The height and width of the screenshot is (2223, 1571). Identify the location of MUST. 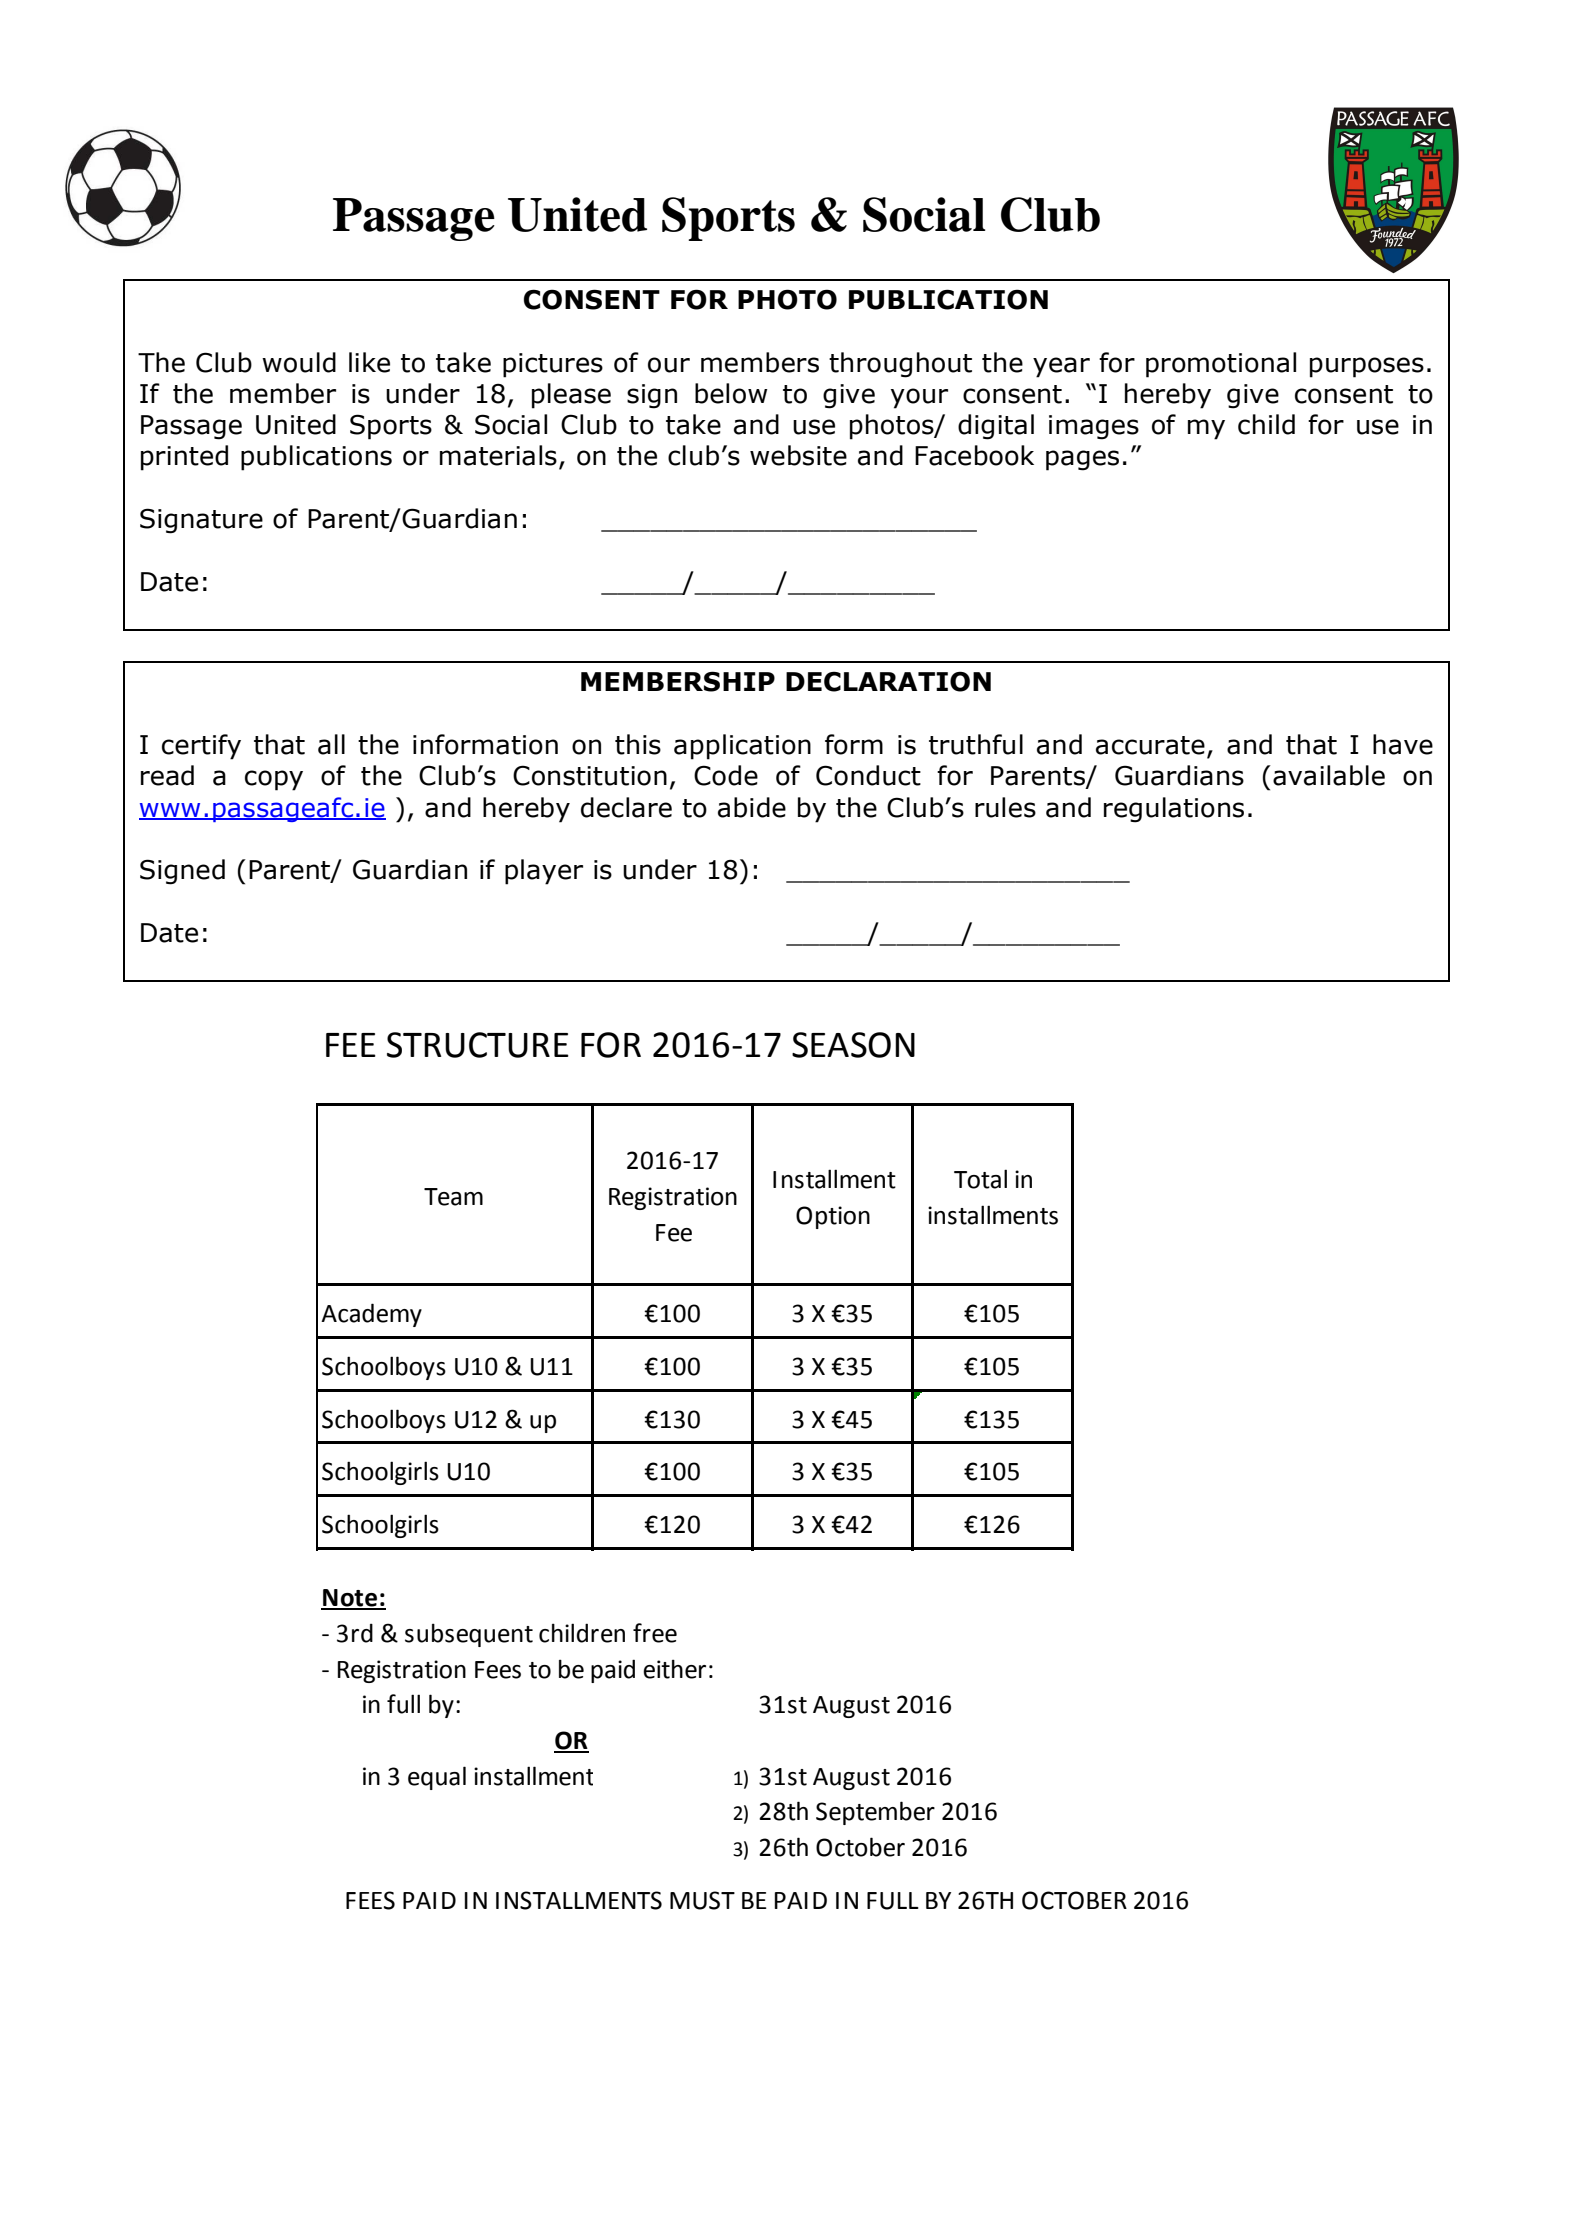
(702, 1900).
